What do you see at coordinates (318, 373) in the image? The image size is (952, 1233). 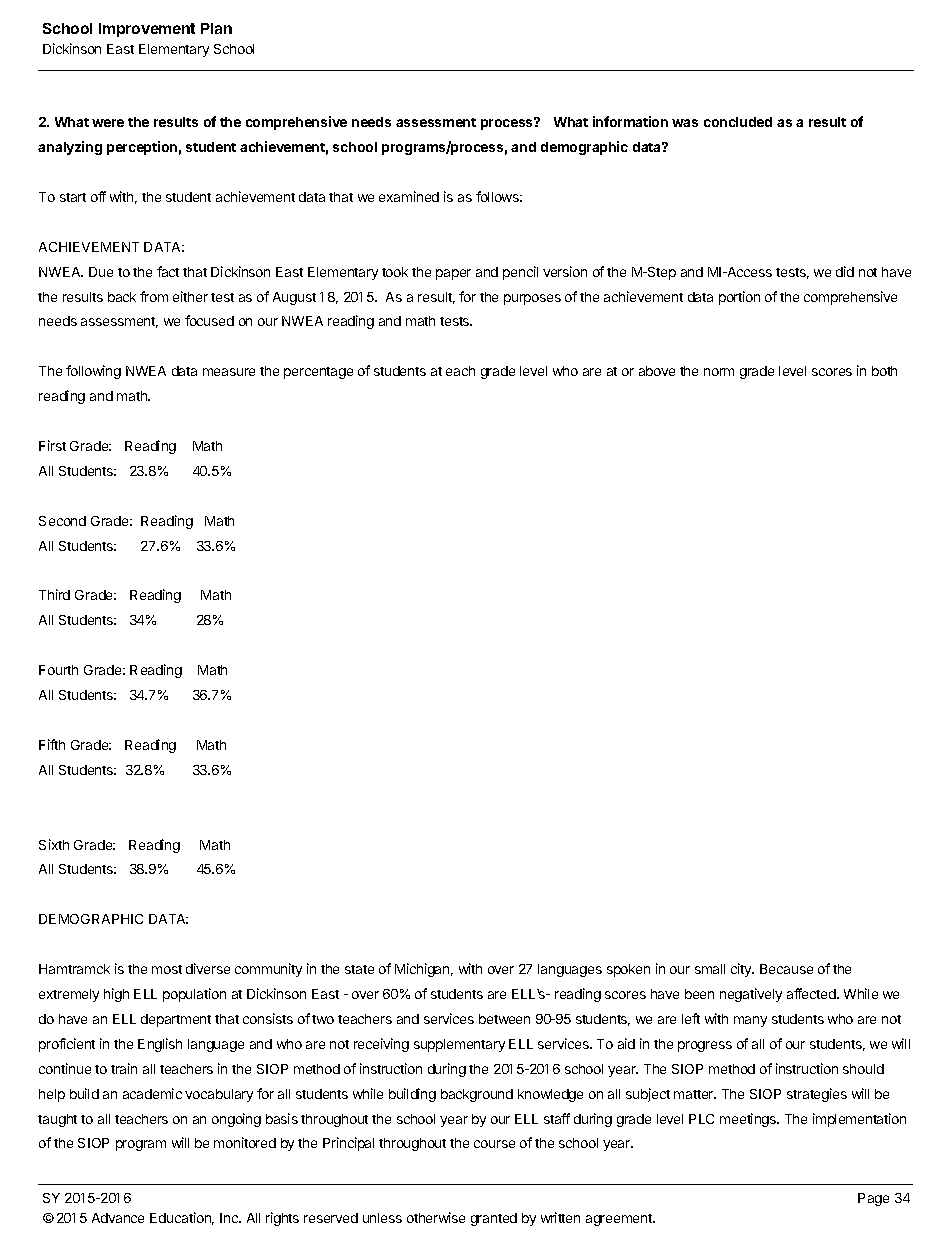 I see `percentage` at bounding box center [318, 373].
